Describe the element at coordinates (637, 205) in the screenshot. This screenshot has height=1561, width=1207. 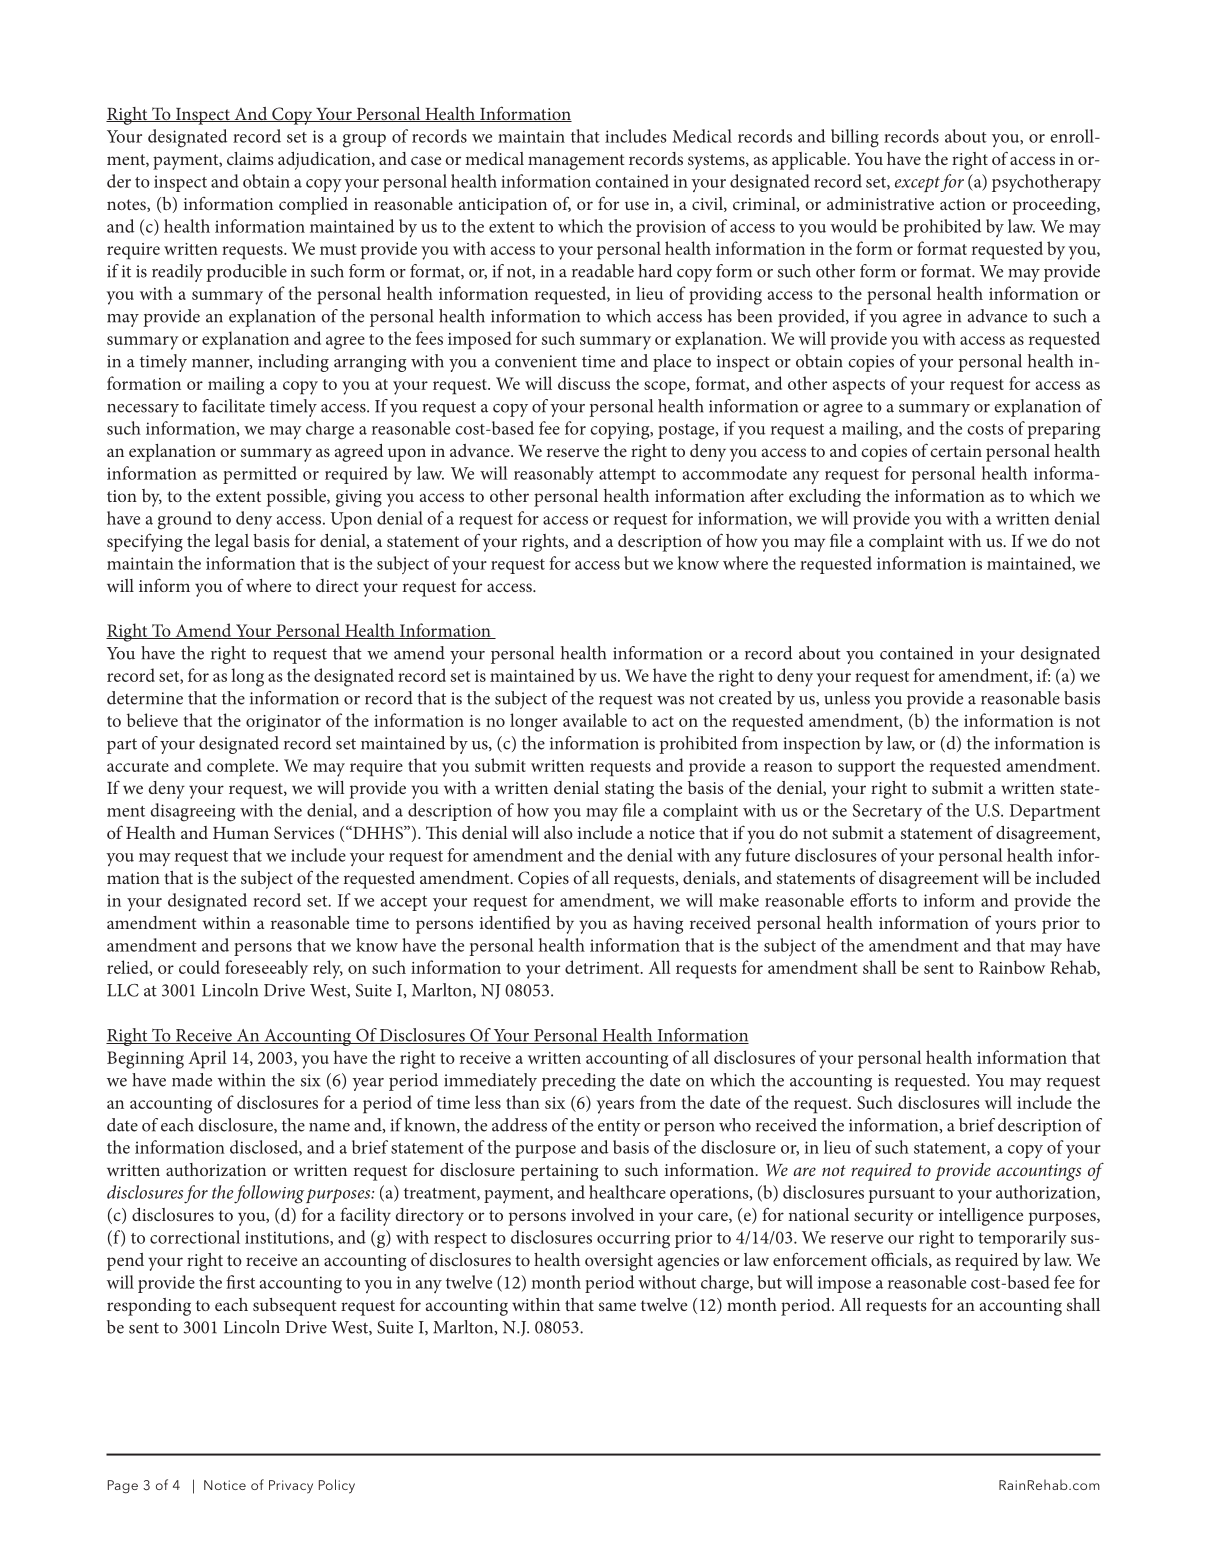
I see `use` at that location.
